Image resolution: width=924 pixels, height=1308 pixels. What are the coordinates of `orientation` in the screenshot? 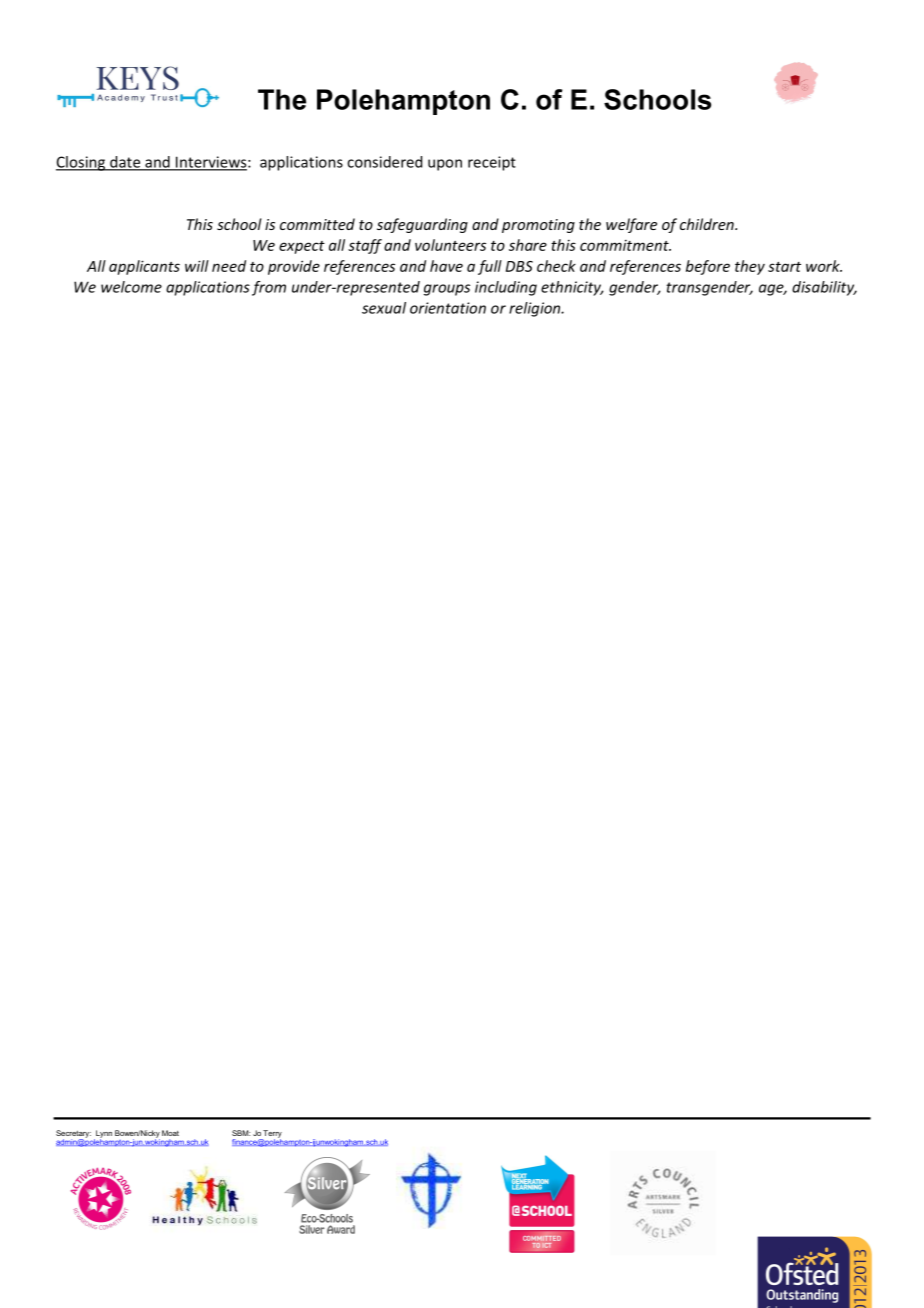 It's located at (448, 308).
